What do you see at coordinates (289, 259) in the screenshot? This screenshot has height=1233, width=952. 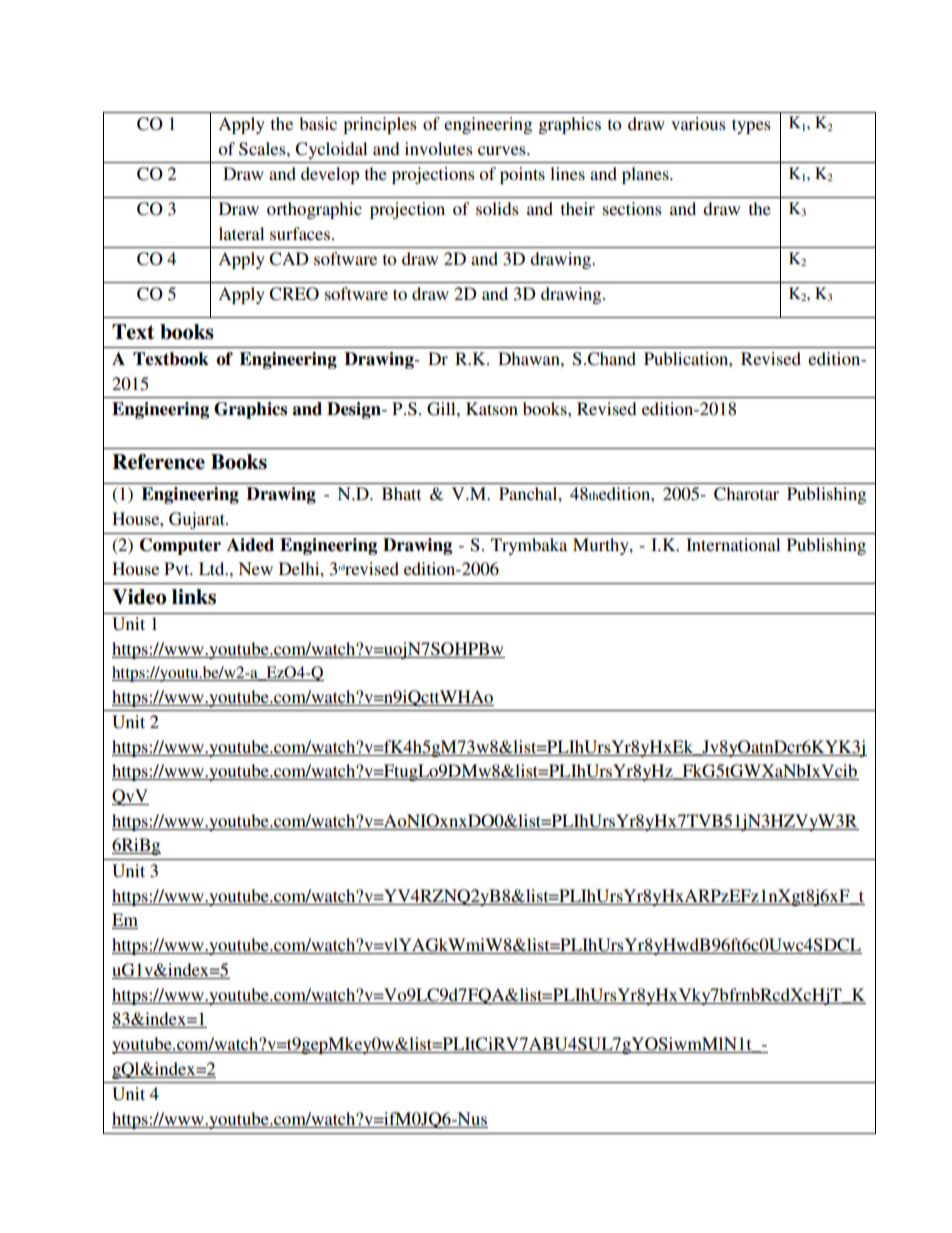 I see `CAD` at bounding box center [289, 259].
